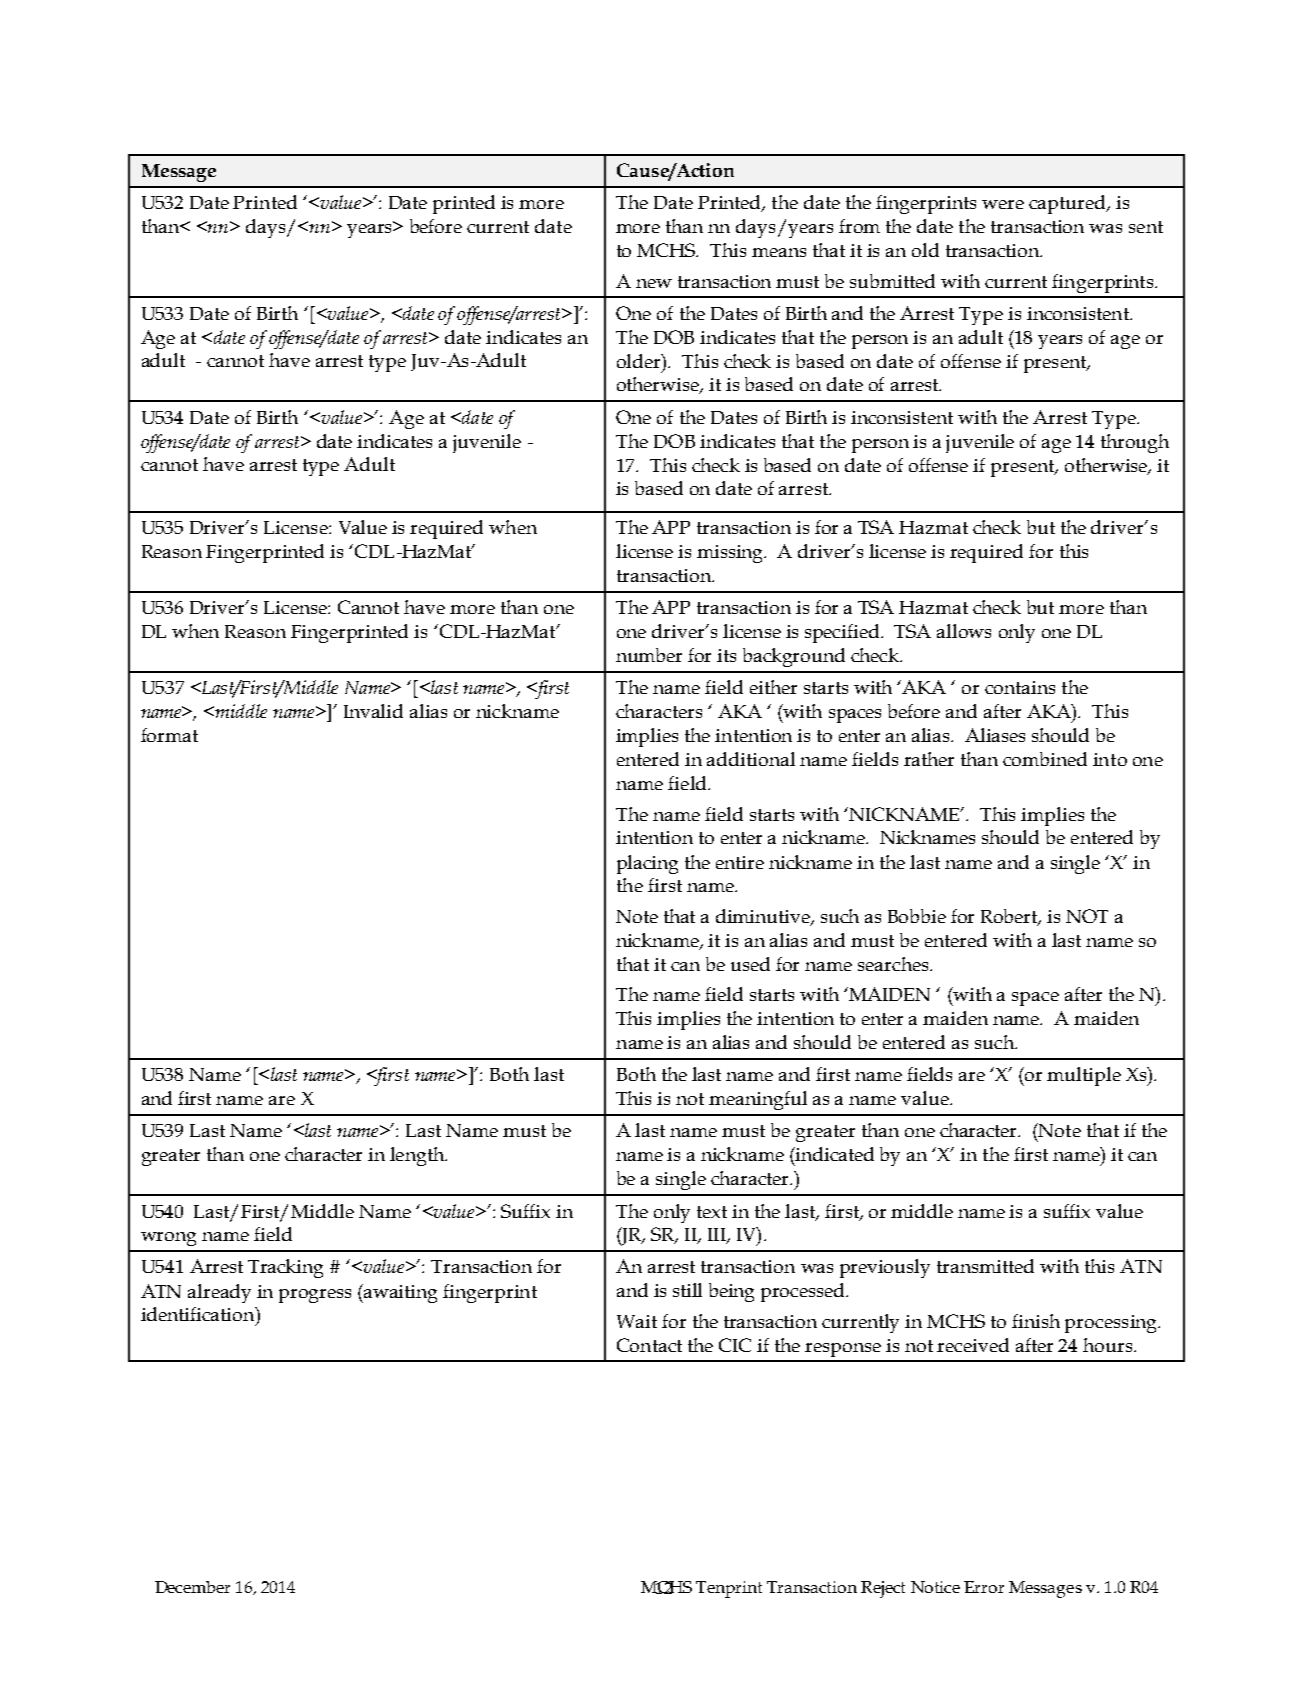  Describe the element at coordinates (883, 1589) in the document. I see `Reject` at that location.
